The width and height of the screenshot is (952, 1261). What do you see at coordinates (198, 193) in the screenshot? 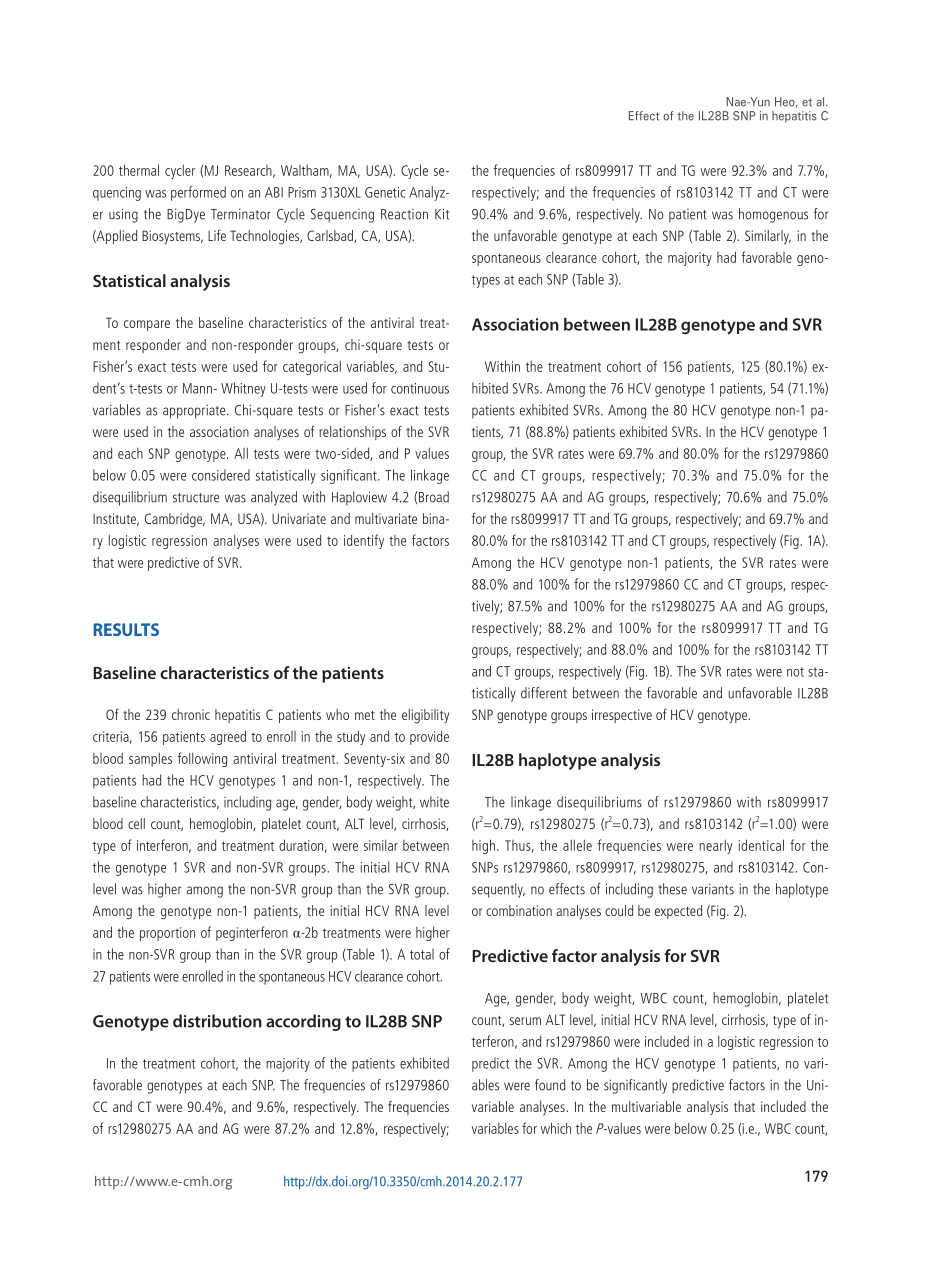
I see `performed` at bounding box center [198, 193].
